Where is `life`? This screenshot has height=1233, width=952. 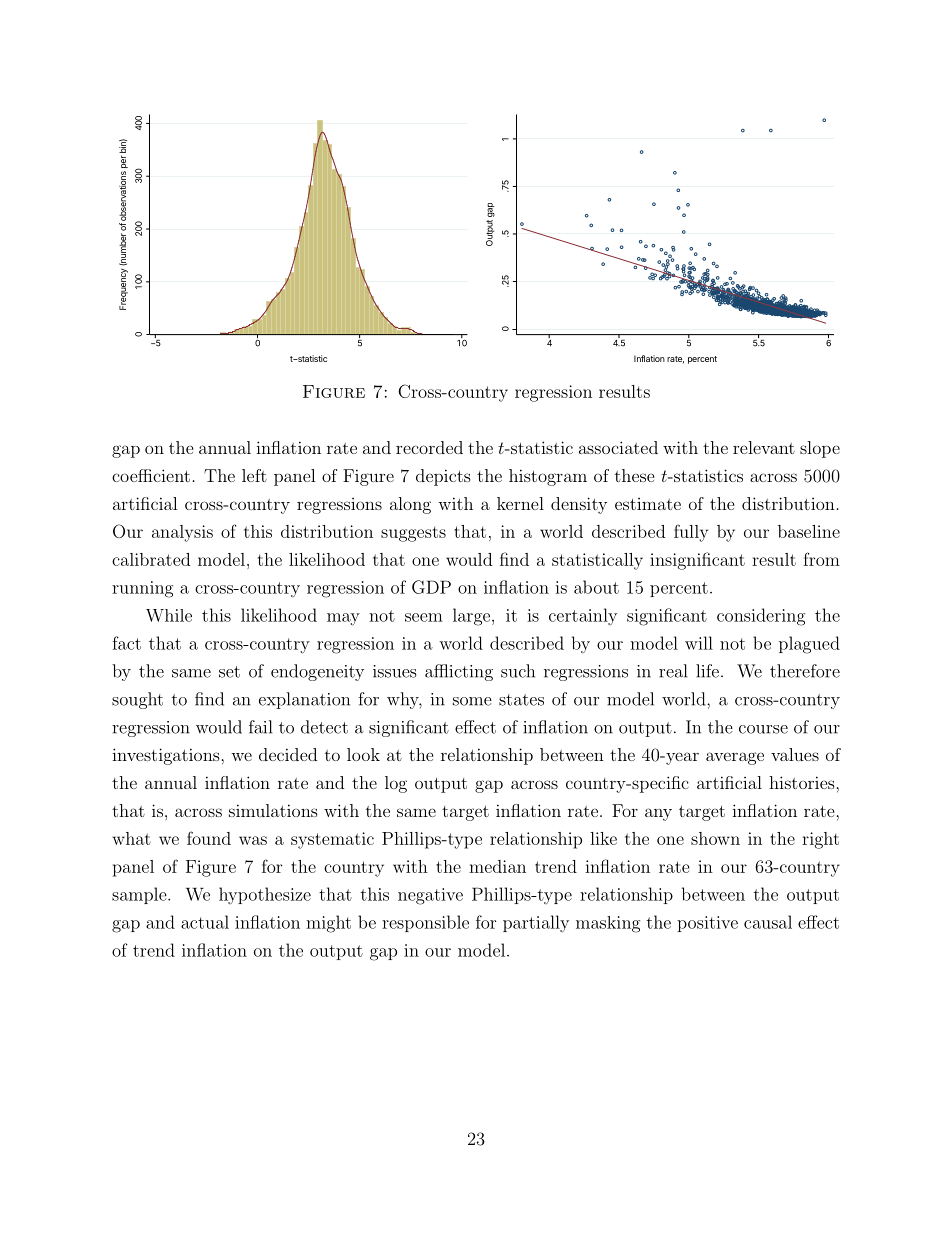
life is located at coordinates (707, 671).
